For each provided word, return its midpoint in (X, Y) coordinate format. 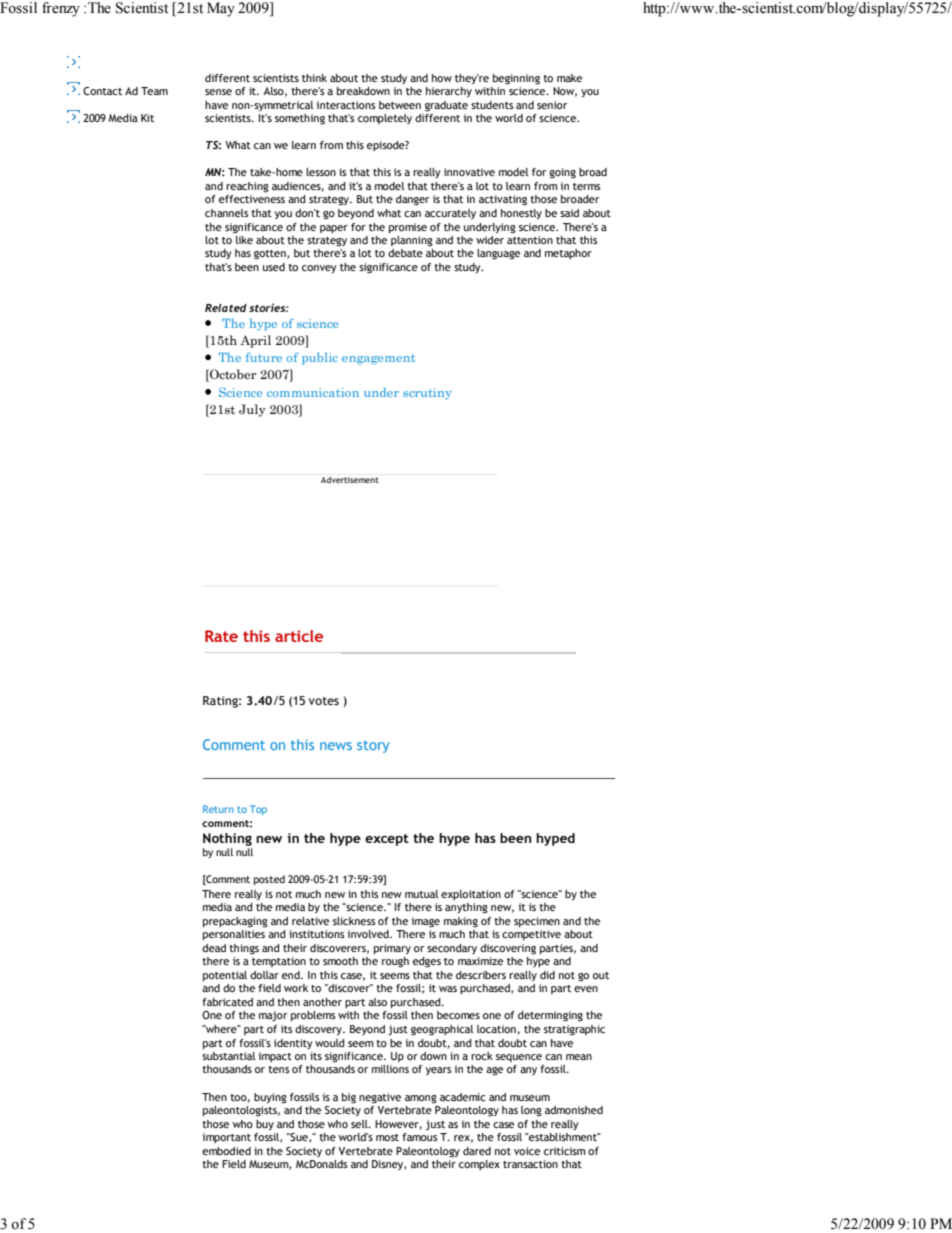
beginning (516, 79)
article (299, 636)
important (226, 1138)
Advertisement (350, 479)
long (531, 1111)
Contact (102, 91)
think (314, 78)
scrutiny (427, 394)
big (349, 1098)
